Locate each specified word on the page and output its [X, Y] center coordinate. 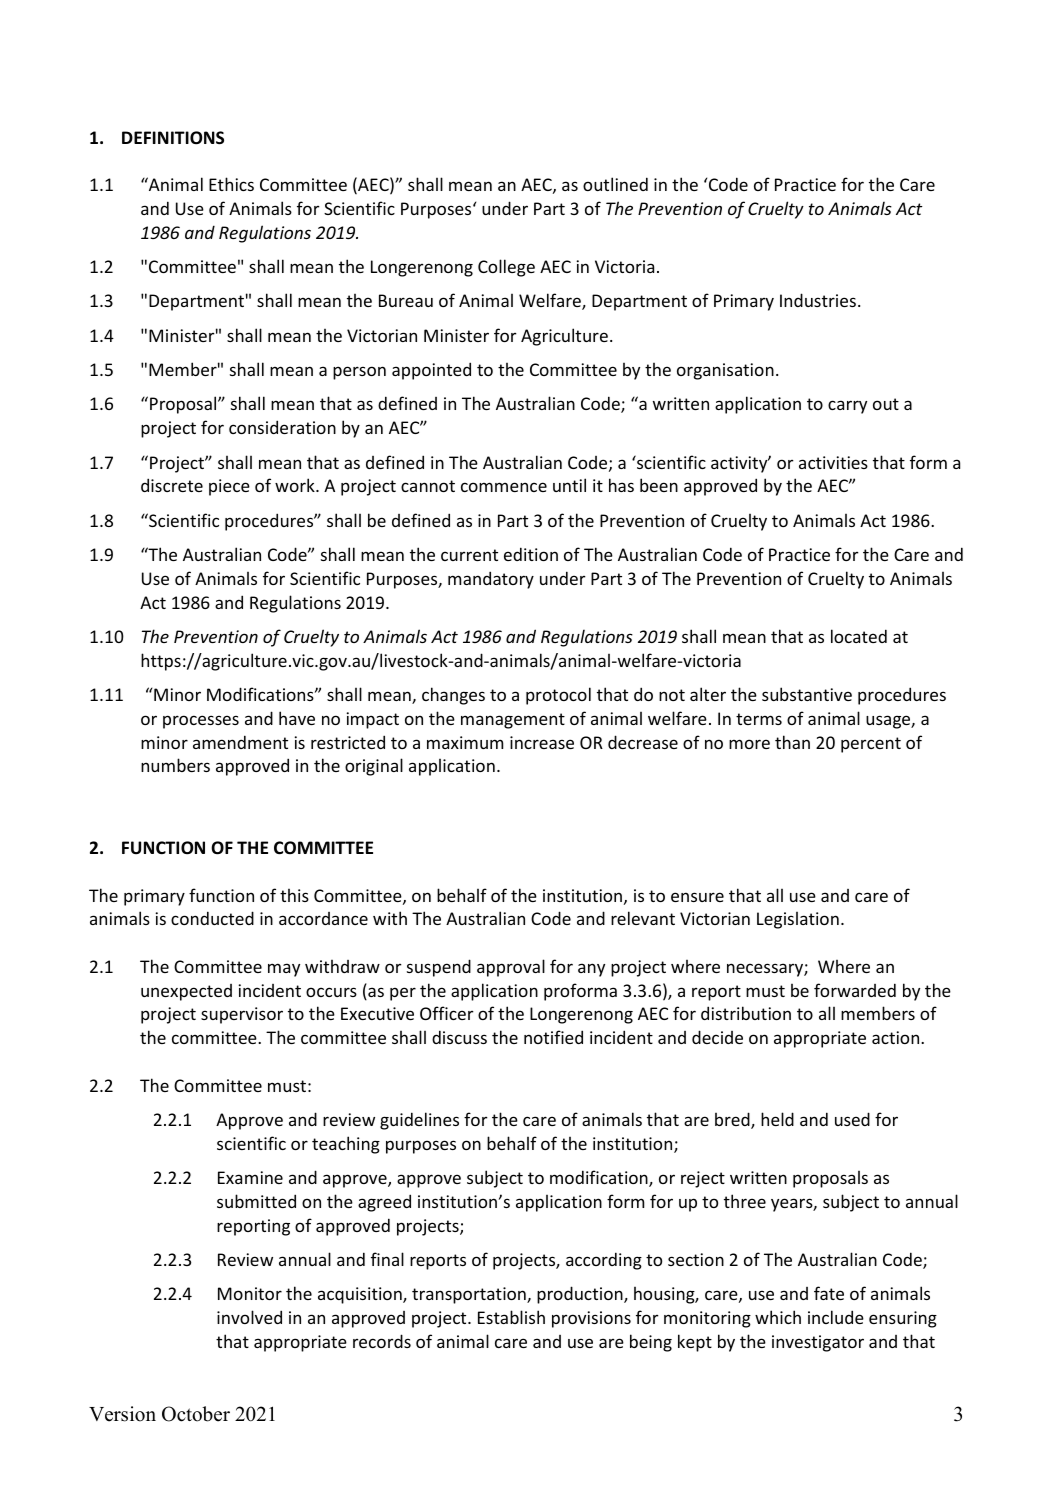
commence [504, 487]
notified [553, 1037]
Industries [819, 300]
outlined [615, 184]
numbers [175, 765]
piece [229, 487]
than [792, 742]
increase [542, 742]
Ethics [231, 184]
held [777, 1119]
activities [833, 462]
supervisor [242, 1015]
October [196, 1414]
